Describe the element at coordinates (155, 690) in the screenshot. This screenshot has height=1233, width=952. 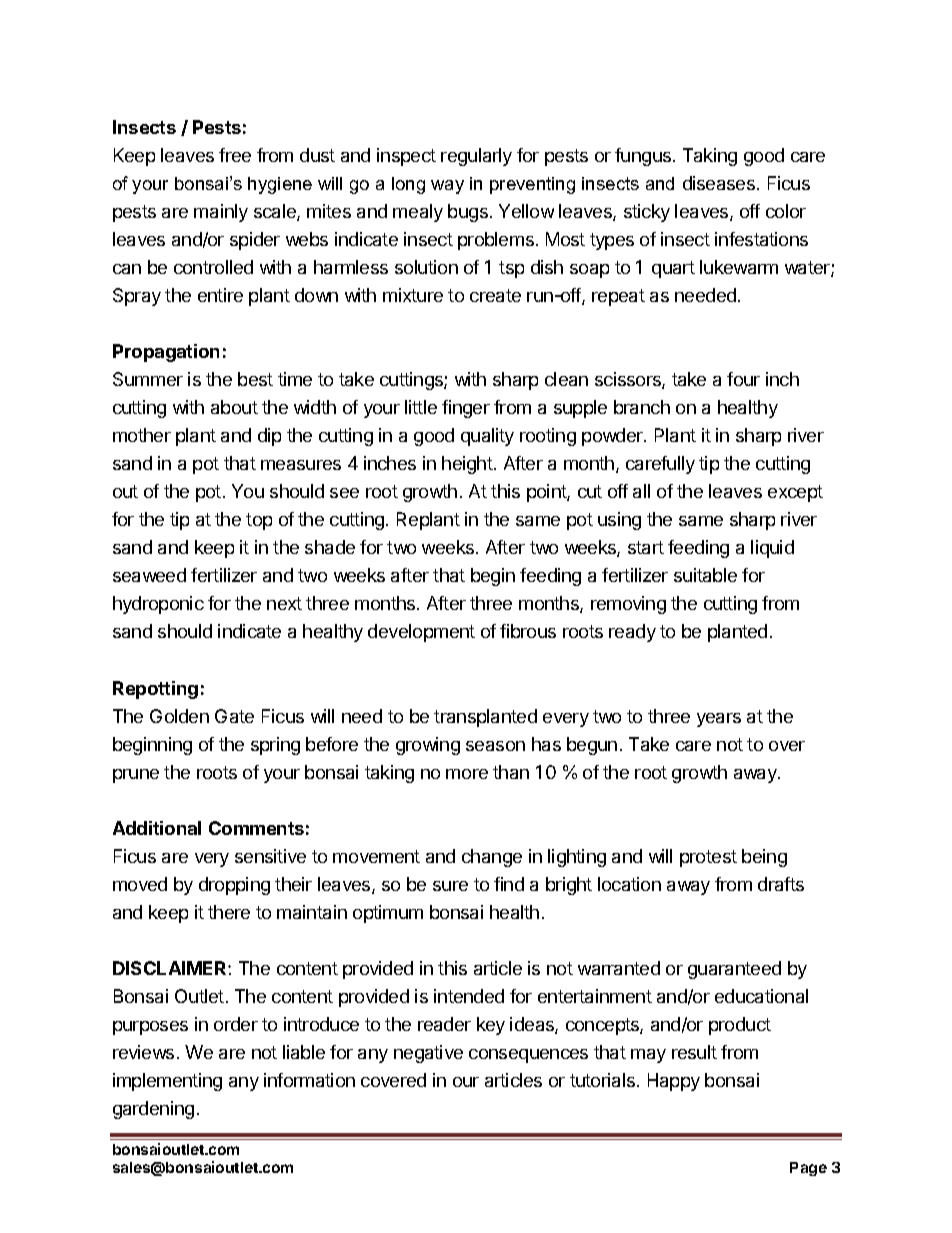
I see `Repotting` at that location.
